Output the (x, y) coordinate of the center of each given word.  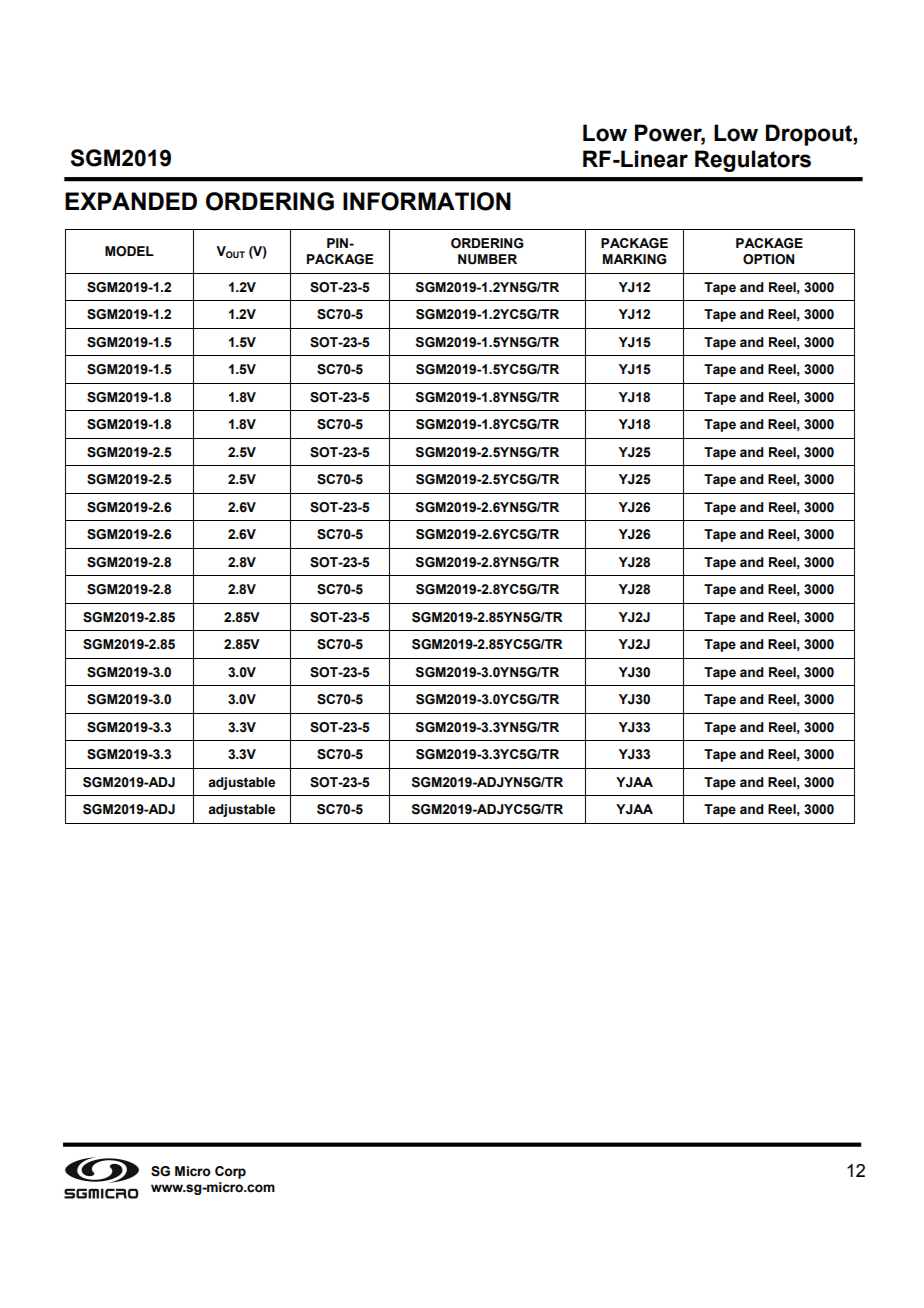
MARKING (635, 259)
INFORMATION (427, 201)
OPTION (768, 259)
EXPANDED (131, 201)
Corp (230, 1172)
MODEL (129, 251)
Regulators (753, 161)
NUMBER (487, 259)
